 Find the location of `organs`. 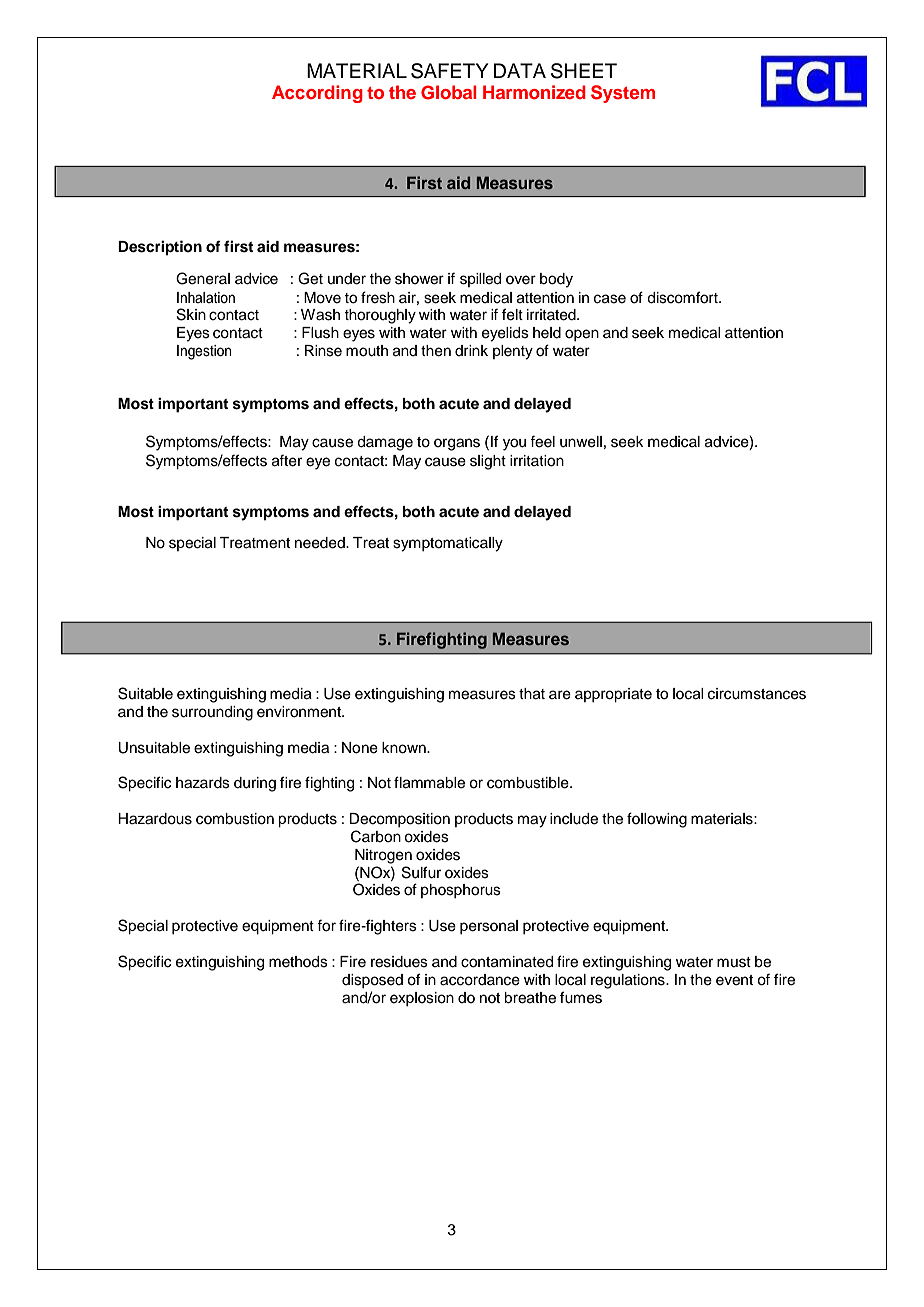

organs is located at coordinates (457, 444).
